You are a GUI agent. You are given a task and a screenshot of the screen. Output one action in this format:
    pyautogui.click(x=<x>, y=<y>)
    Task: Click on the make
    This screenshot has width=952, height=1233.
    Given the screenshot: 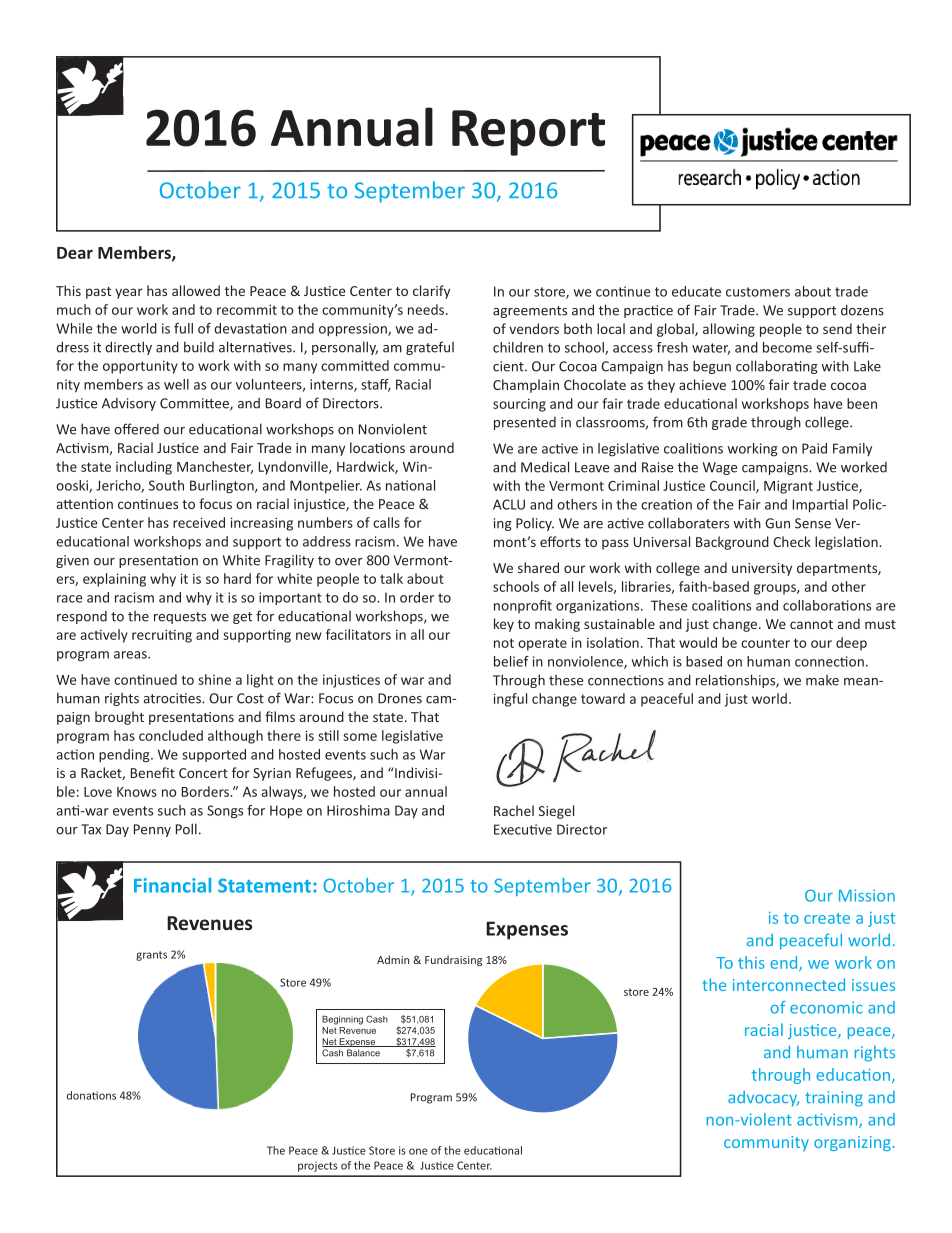 What is the action you would take?
    pyautogui.click(x=822, y=680)
